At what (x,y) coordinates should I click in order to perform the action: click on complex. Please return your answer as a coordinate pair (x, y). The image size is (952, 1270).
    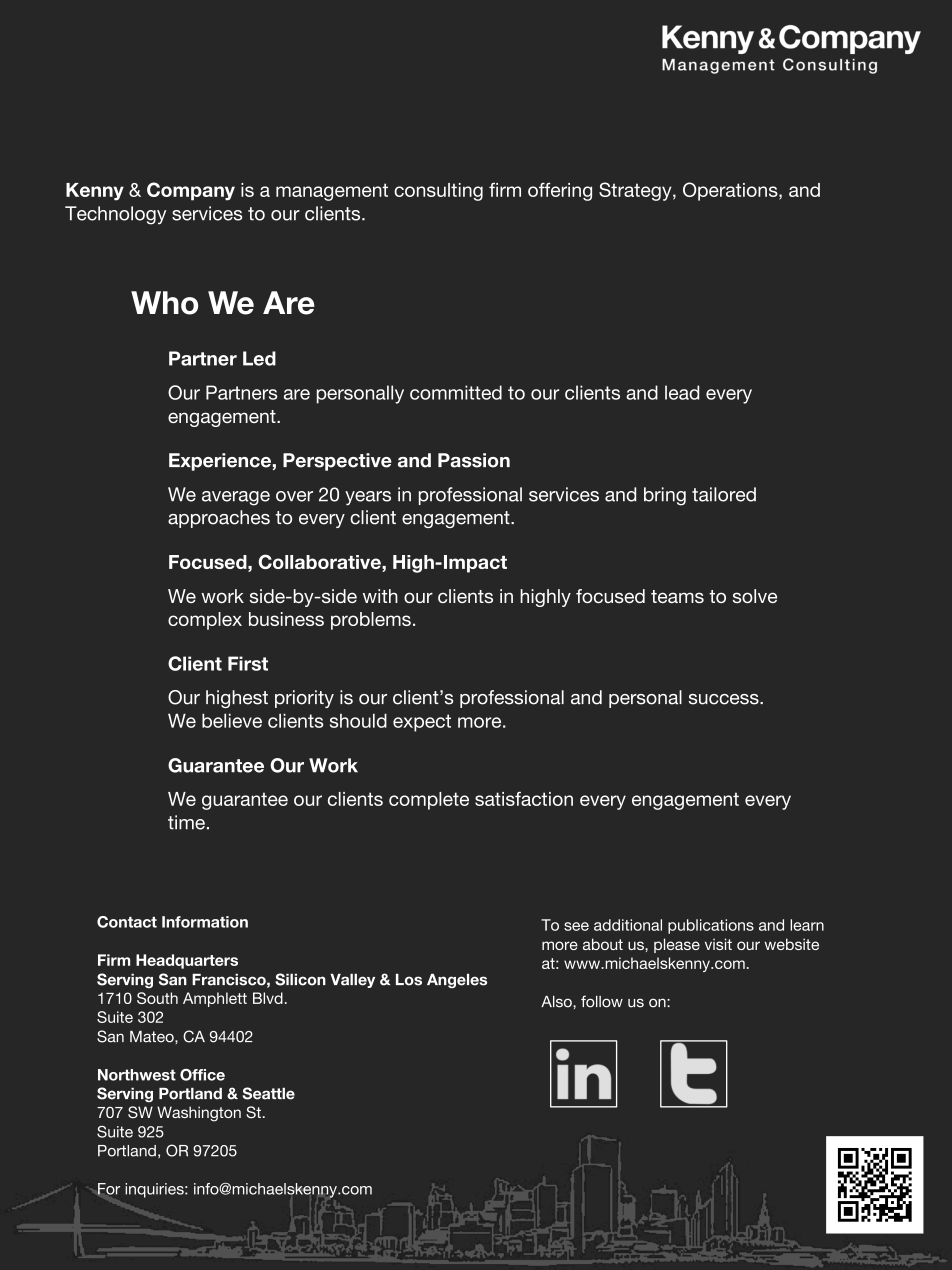
    Looking at the image, I should click on (205, 621).
